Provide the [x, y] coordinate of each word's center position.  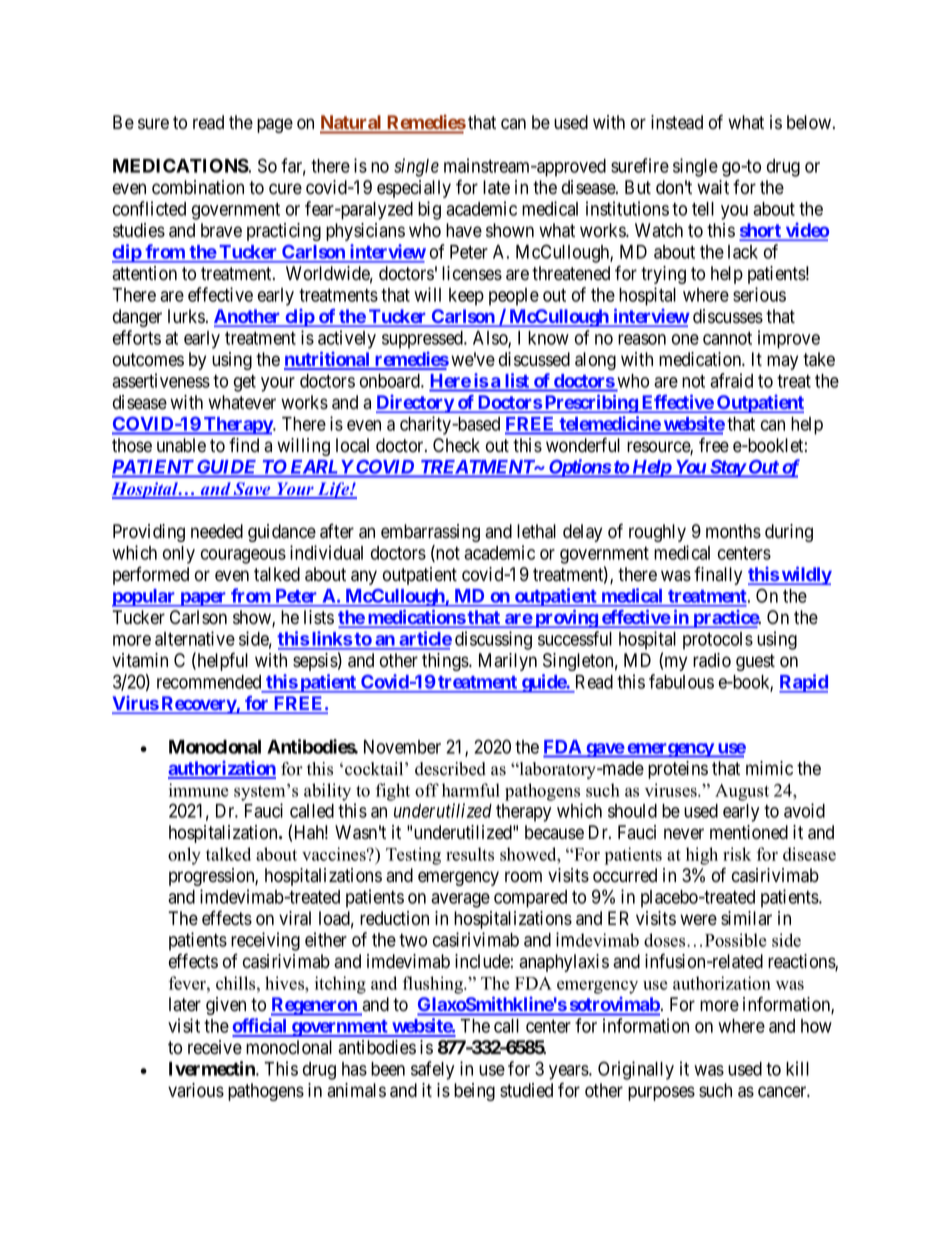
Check [456, 445]
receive [215, 1047]
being [474, 1092]
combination [198, 187]
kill [797, 1068]
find [244, 445]
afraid [731, 380]
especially [414, 189]
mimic [769, 768]
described [450, 769]
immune [199, 790]
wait [713, 187]
